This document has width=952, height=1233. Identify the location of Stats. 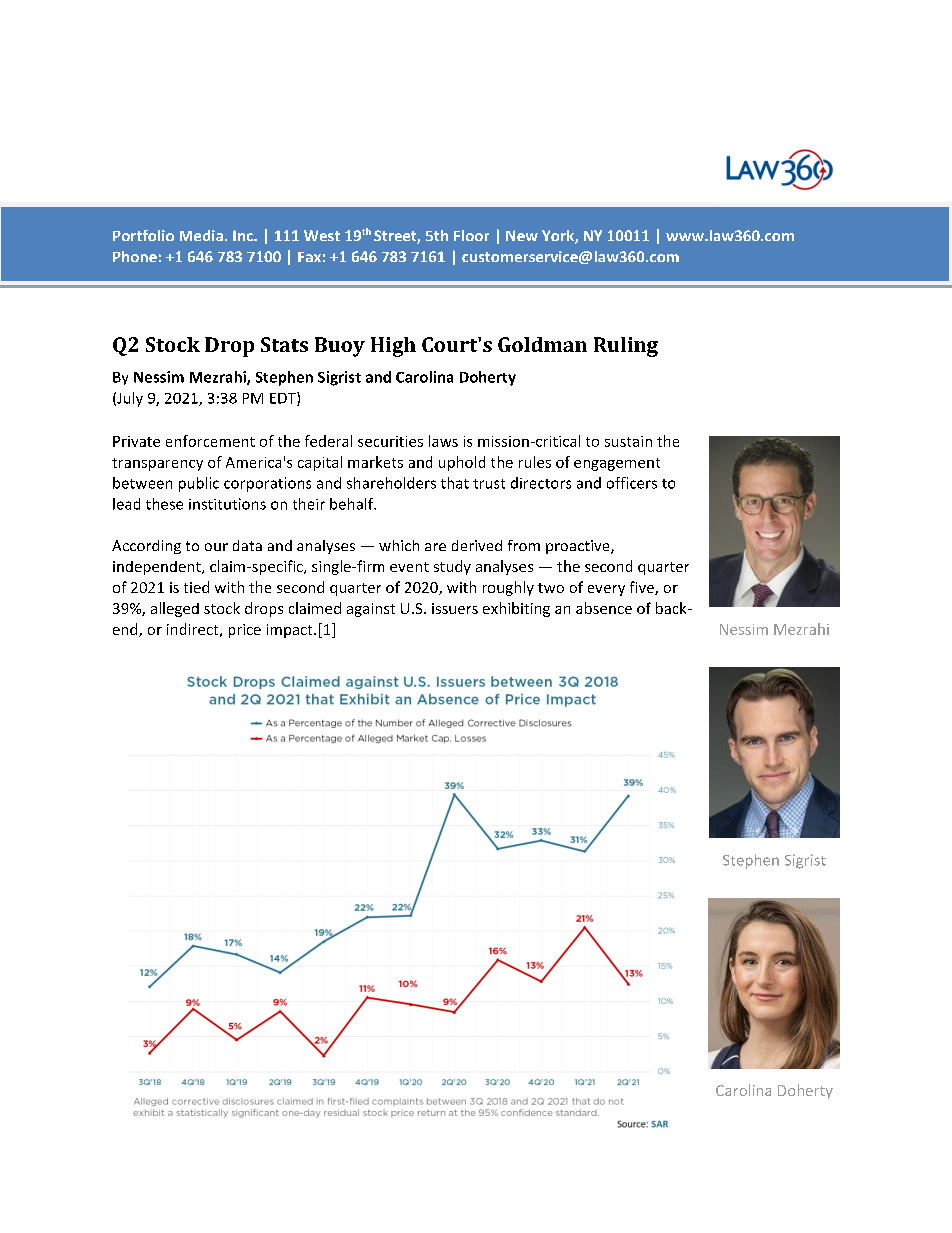
(284, 344).
